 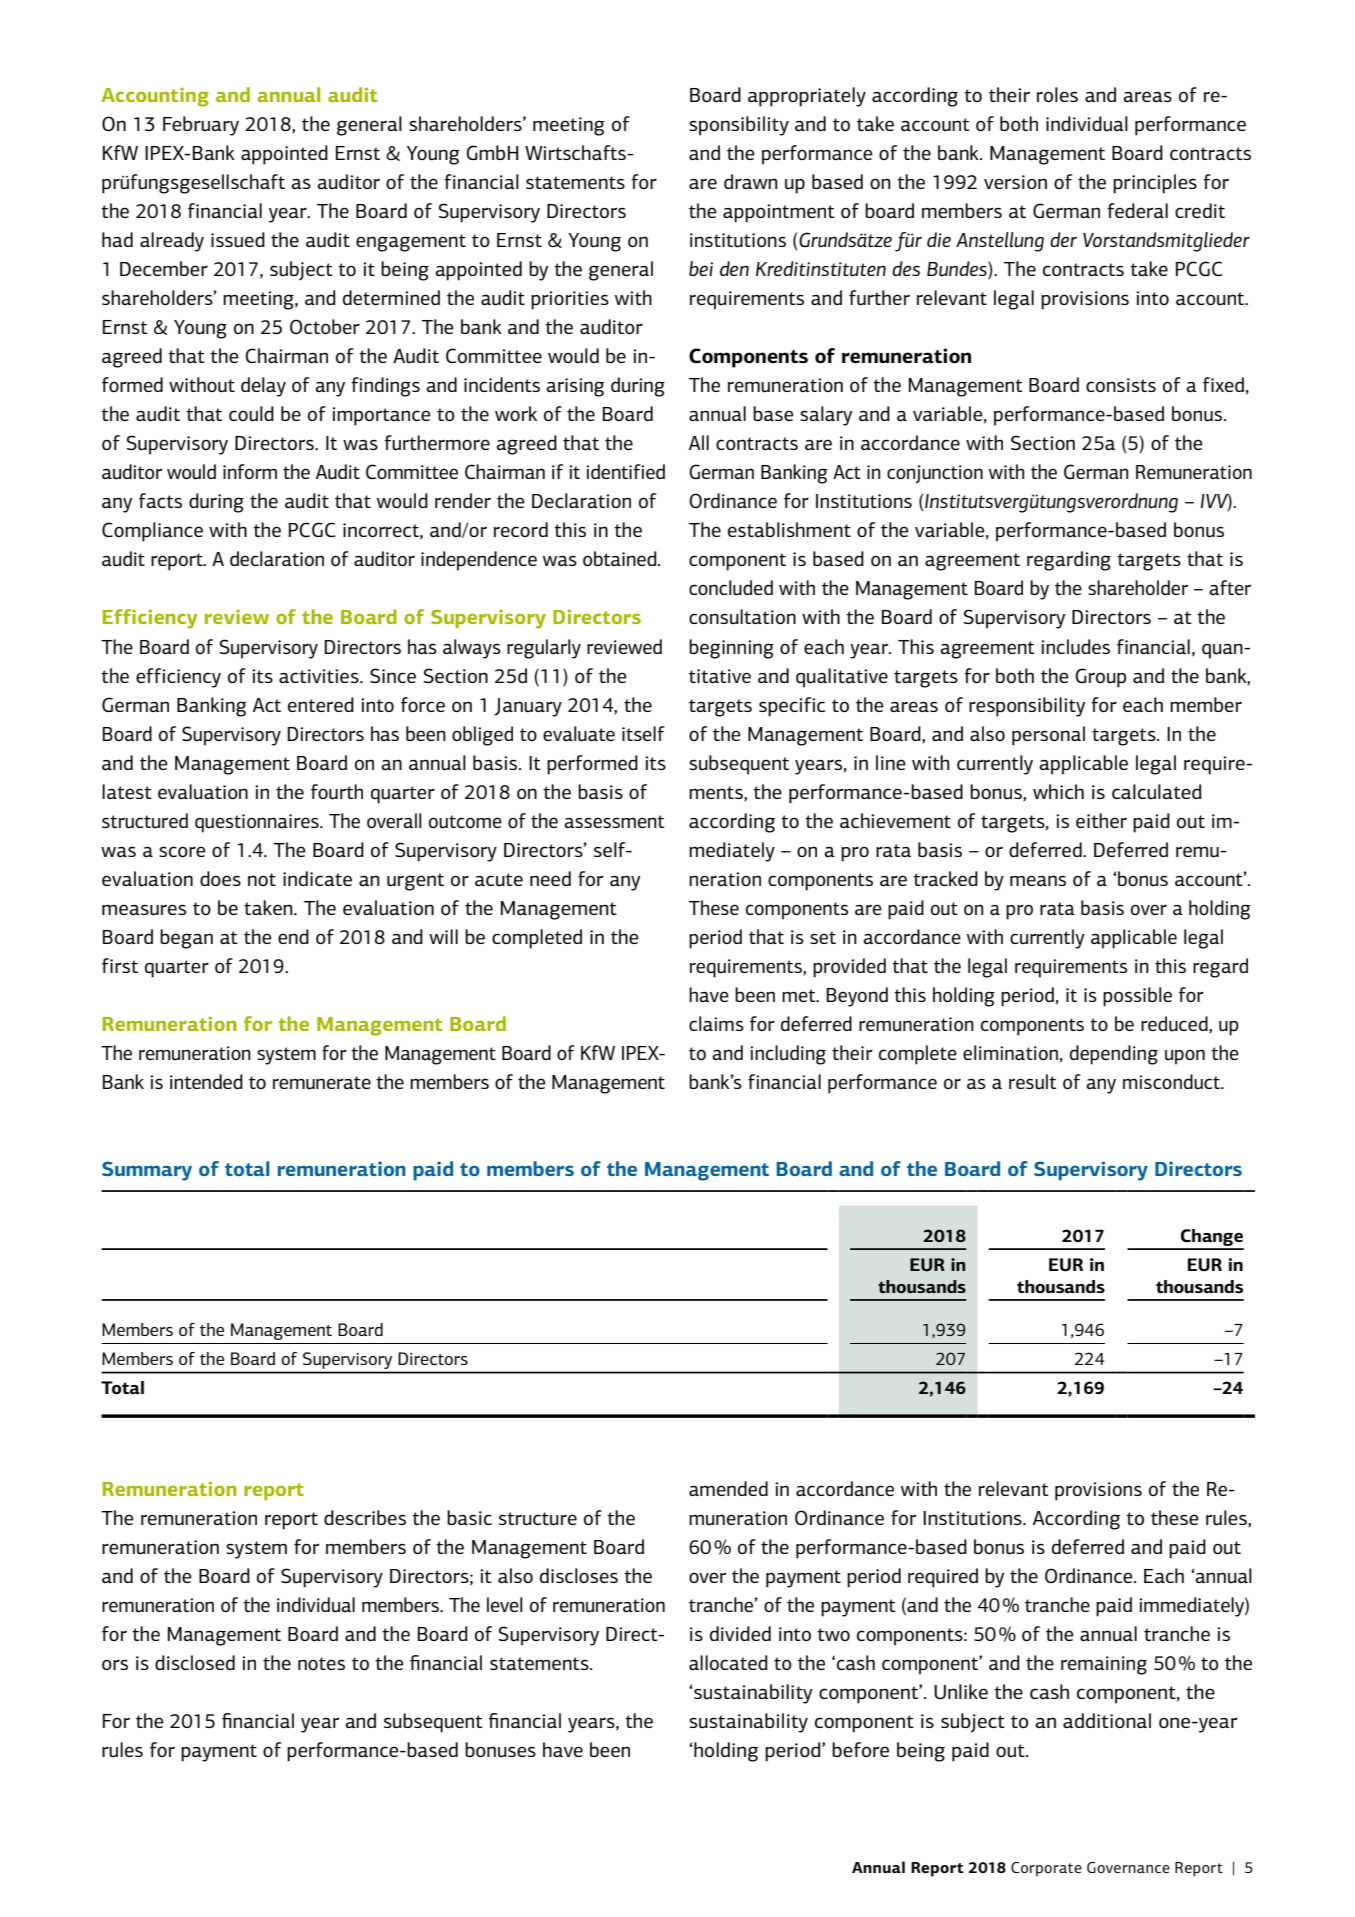 What do you see at coordinates (751, 181) in the image?
I see `drawn` at bounding box center [751, 181].
